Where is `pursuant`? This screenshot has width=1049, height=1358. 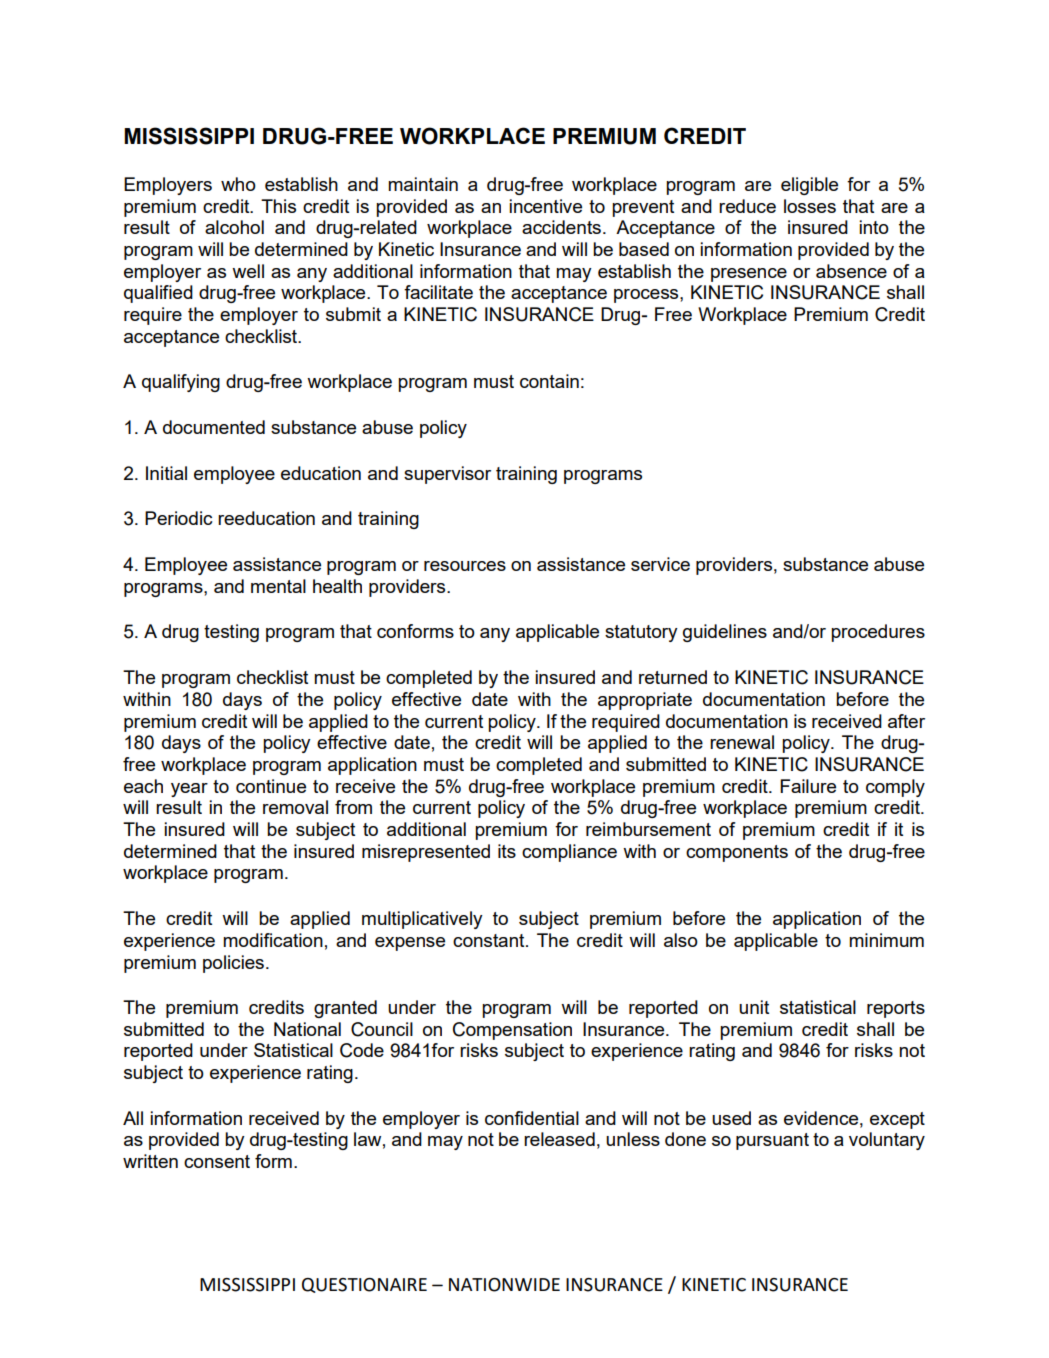
pursuant is located at coordinates (772, 1141).
